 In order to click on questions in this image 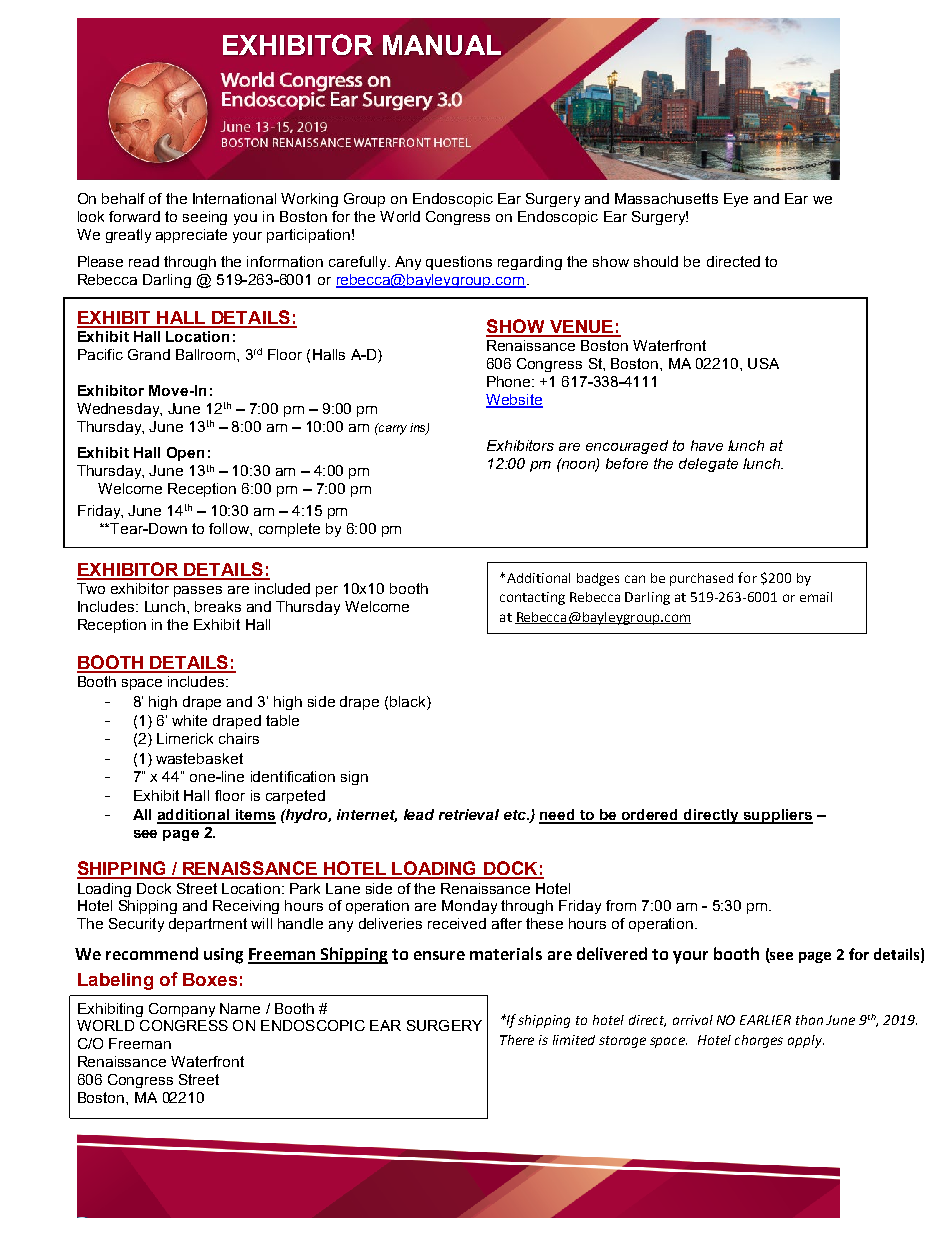, I will do `click(459, 263)`.
